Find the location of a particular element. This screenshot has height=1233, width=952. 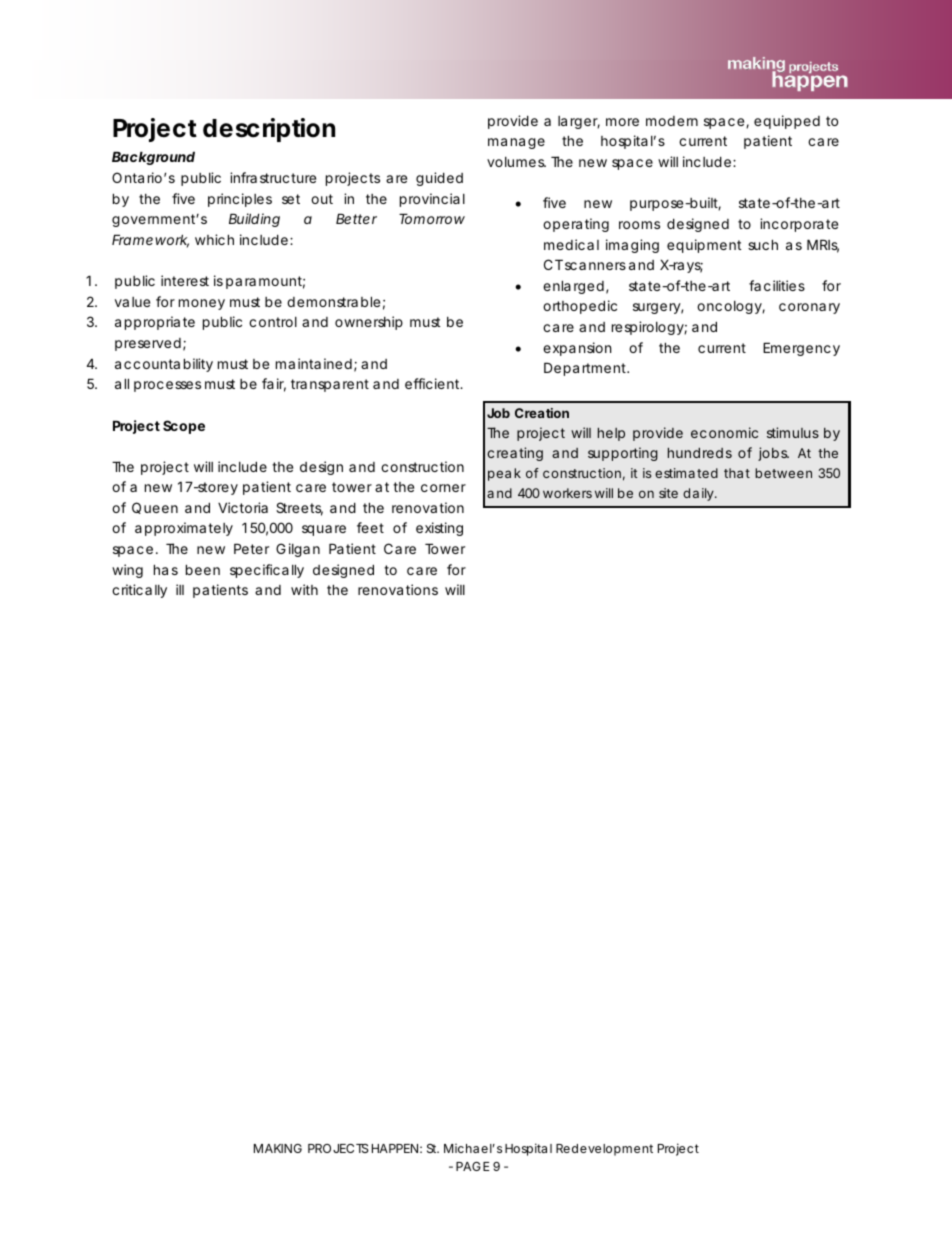

daily is located at coordinates (699, 494).
